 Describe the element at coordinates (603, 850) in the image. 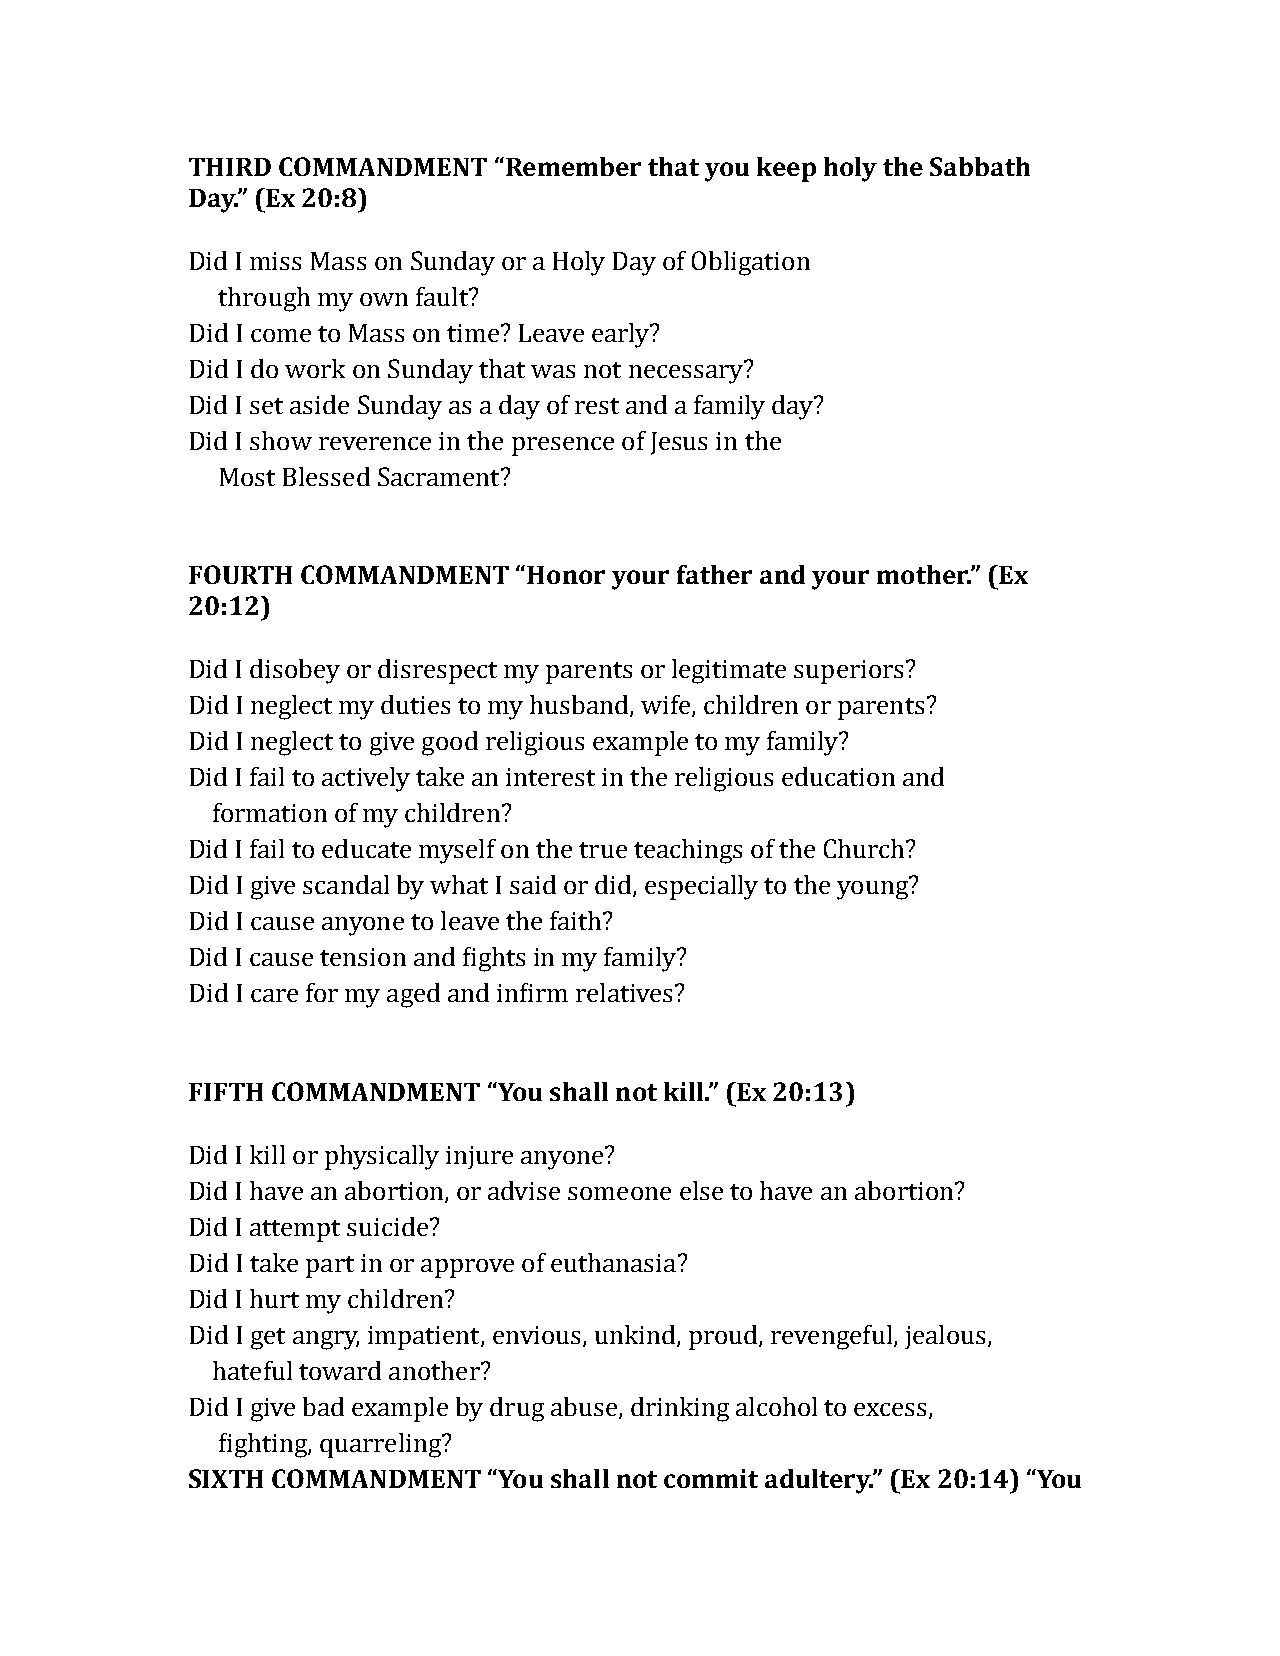

I see `true` at that location.
